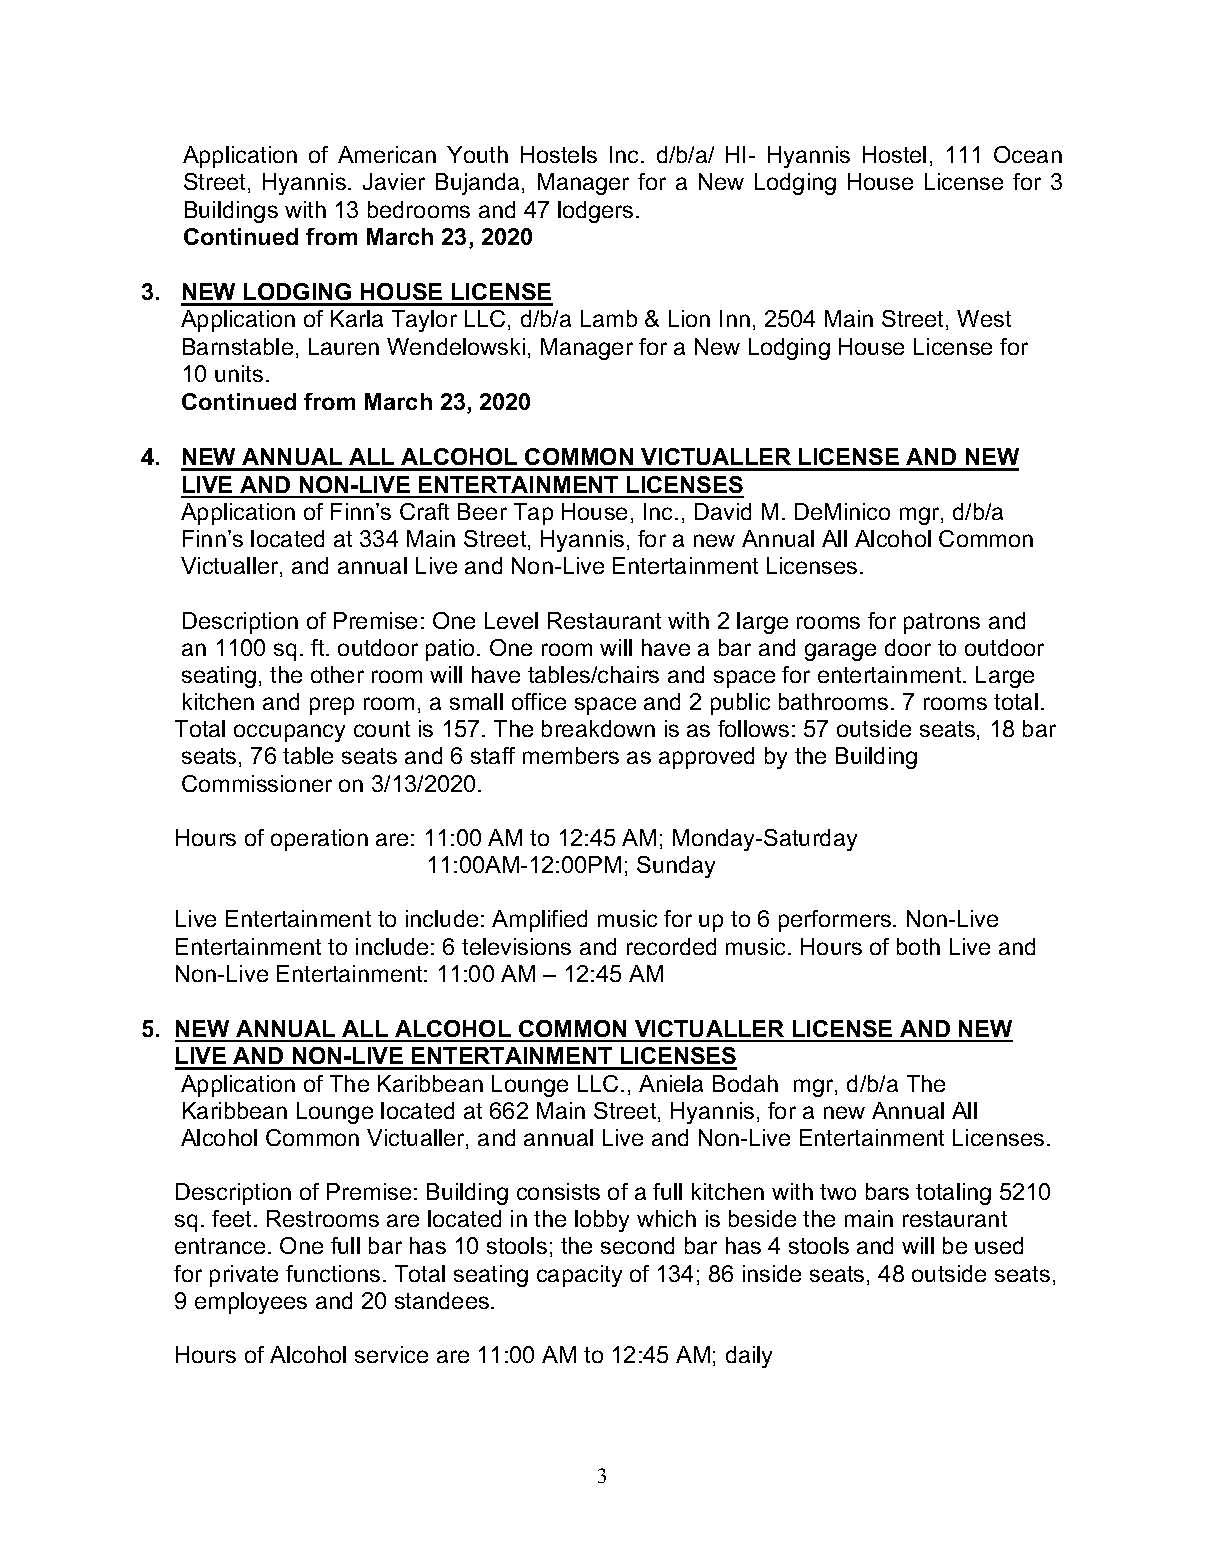 The height and width of the page is (1559, 1205). Describe the element at coordinates (333, 1273) in the page. I see `functions` at that location.
